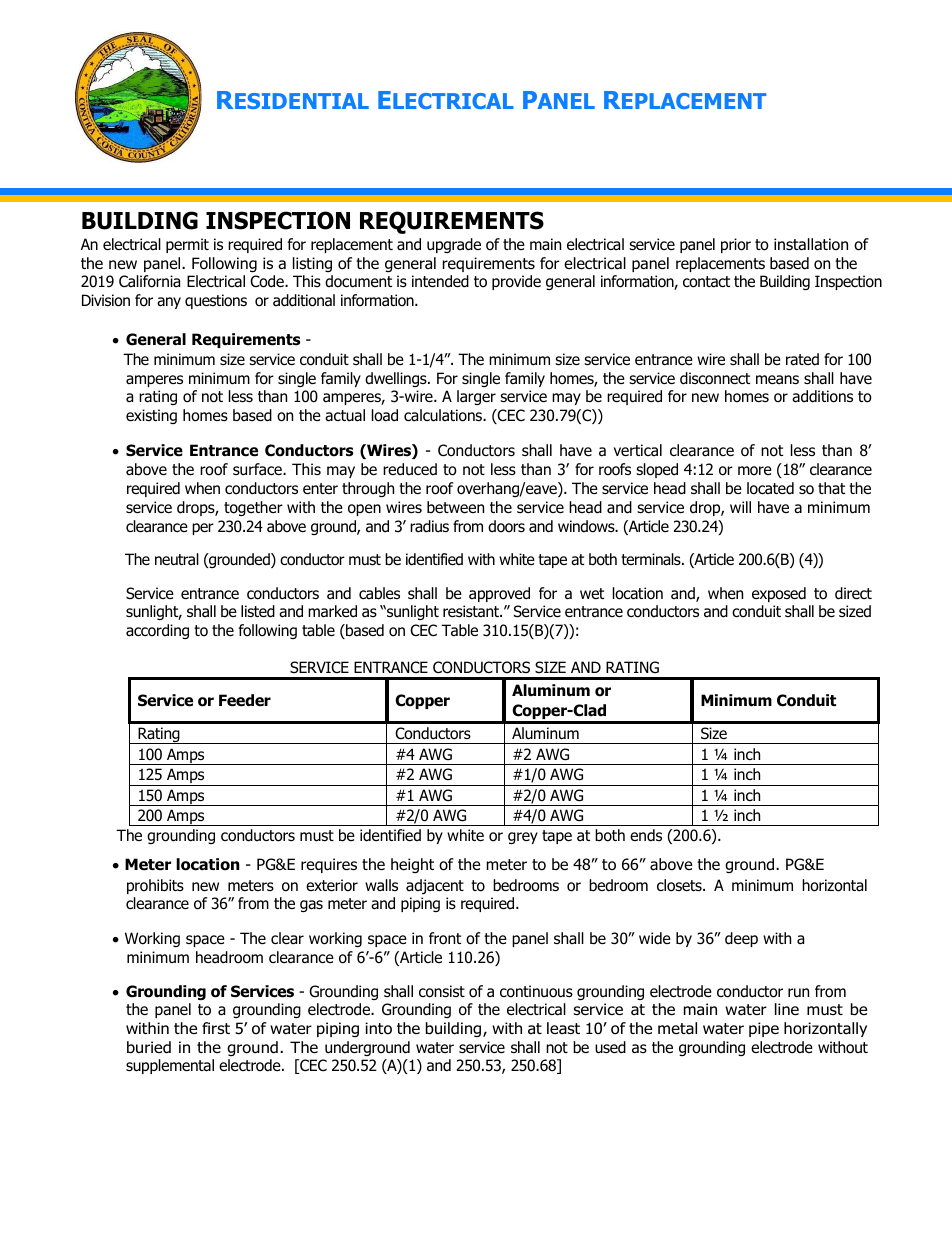 Image resolution: width=952 pixels, height=1233 pixels. What do you see at coordinates (258, 469) in the image?
I see `surface` at bounding box center [258, 469].
